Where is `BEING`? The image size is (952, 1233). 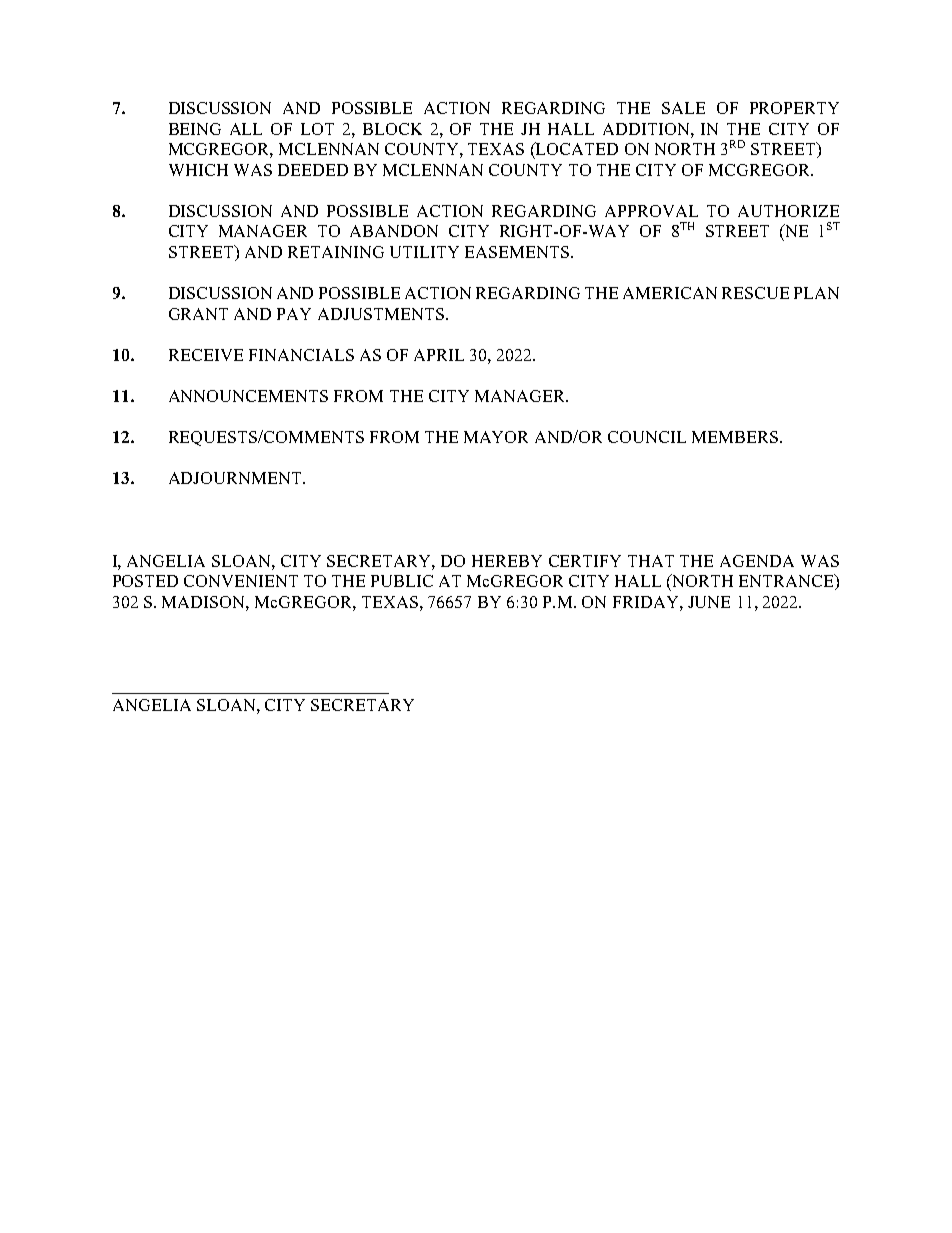 BEING is located at coordinates (195, 129).
